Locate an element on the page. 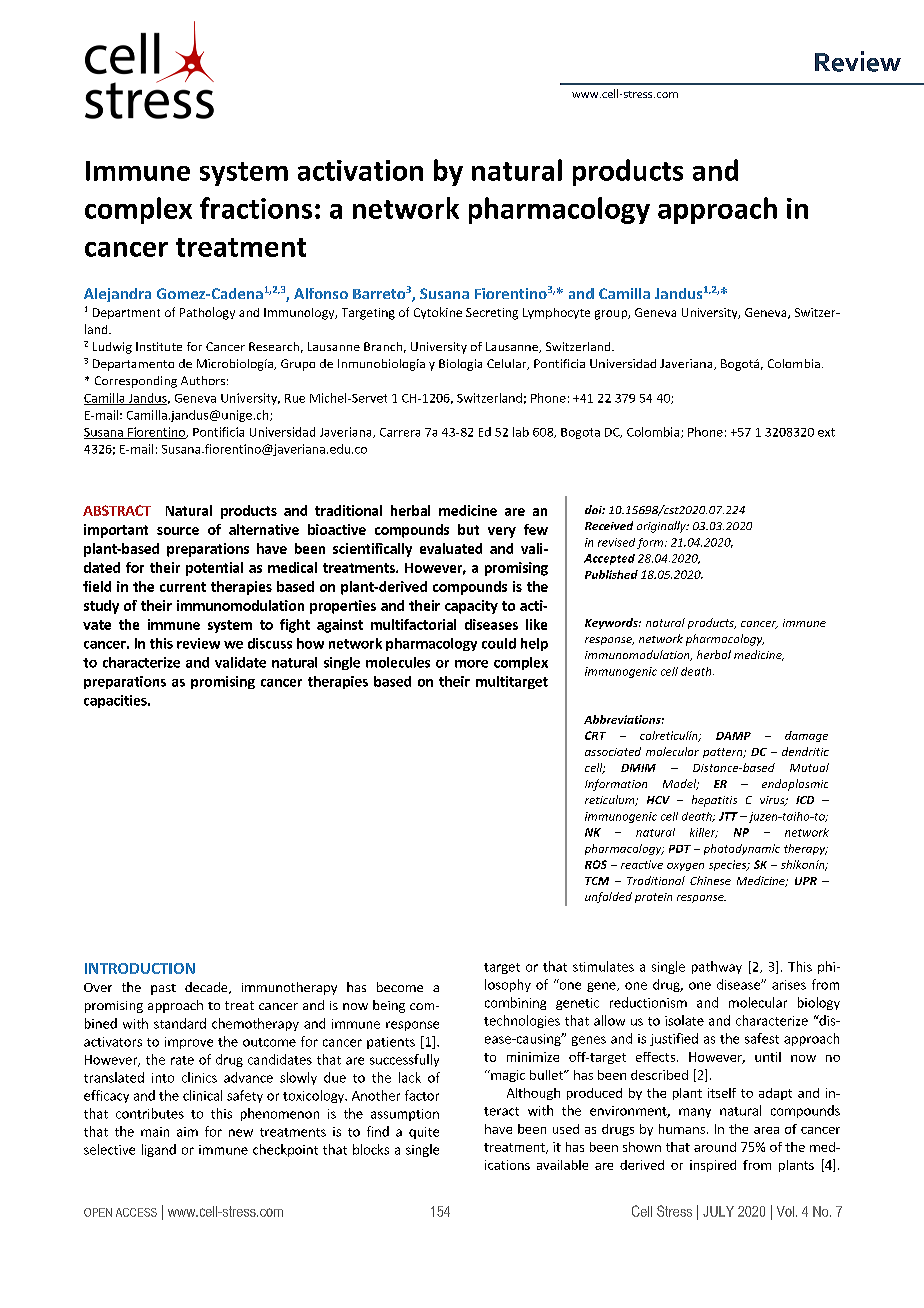 Image resolution: width=924 pixels, height=1308 pixels. current is located at coordinates (183, 587).
